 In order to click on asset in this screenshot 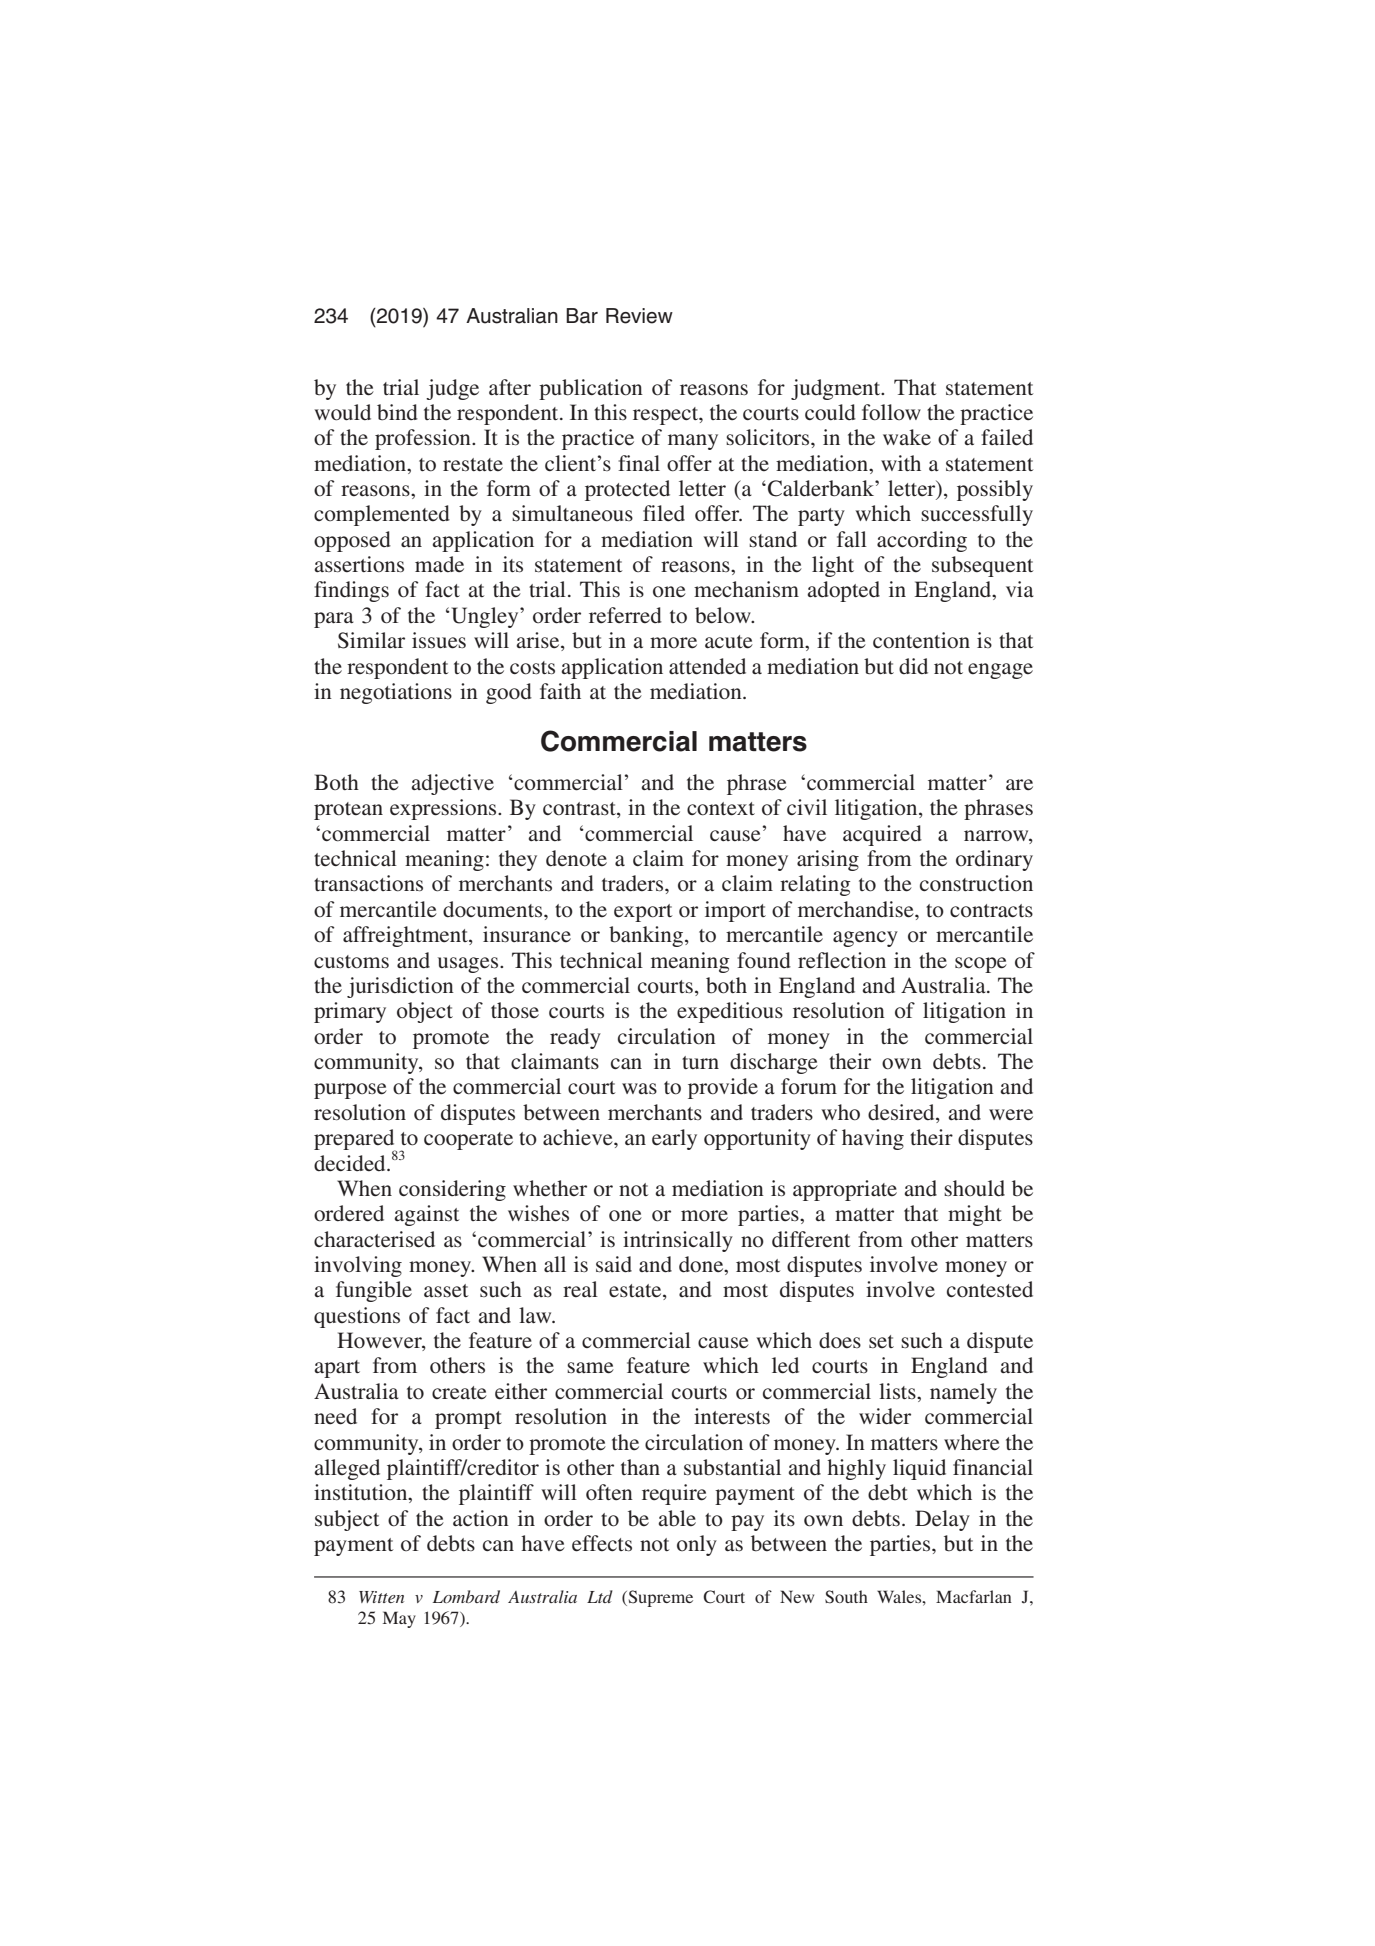, I will do `click(446, 1291)`.
